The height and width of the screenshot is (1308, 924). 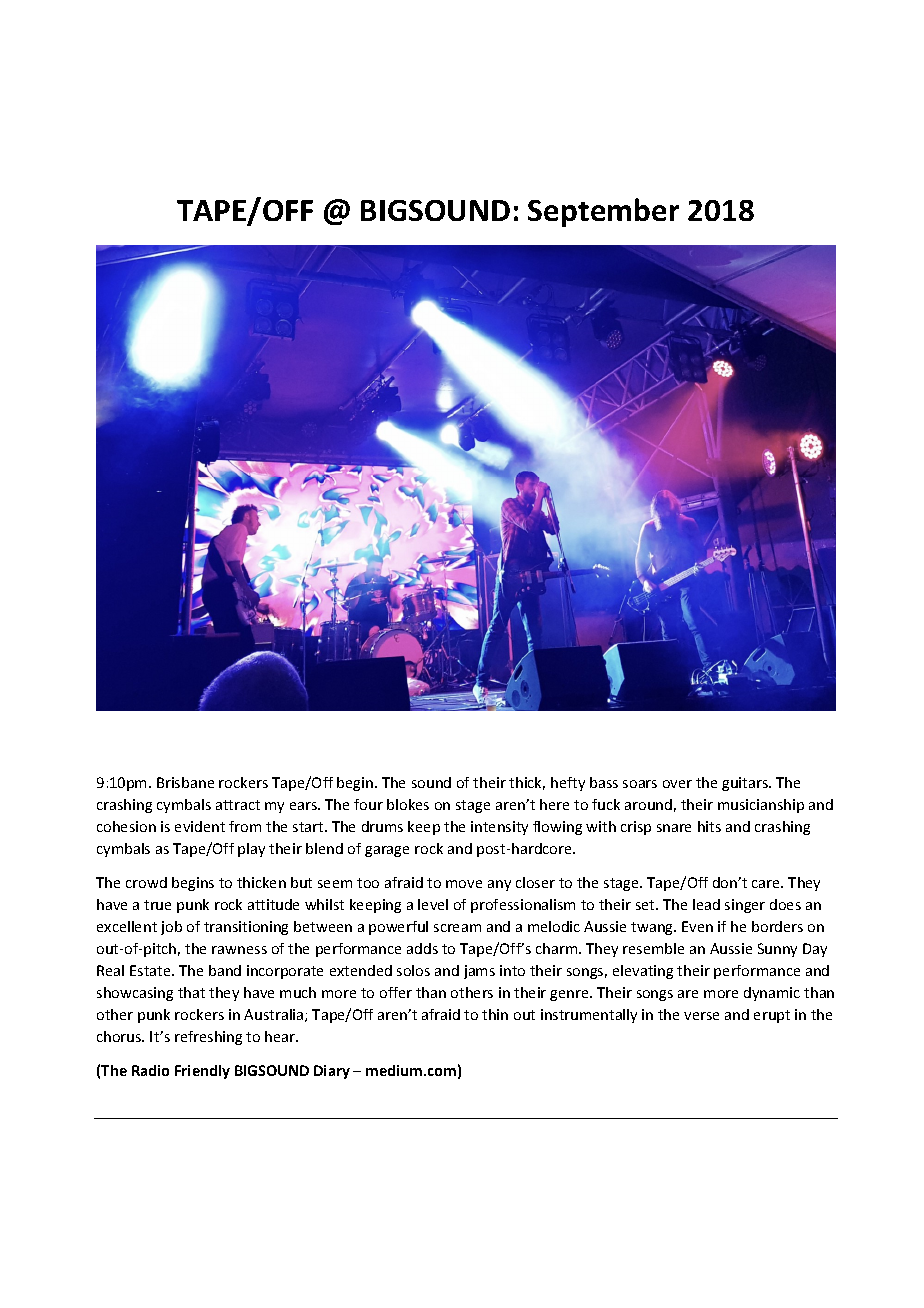 What do you see at coordinates (603, 212) in the screenshot?
I see `September` at bounding box center [603, 212].
